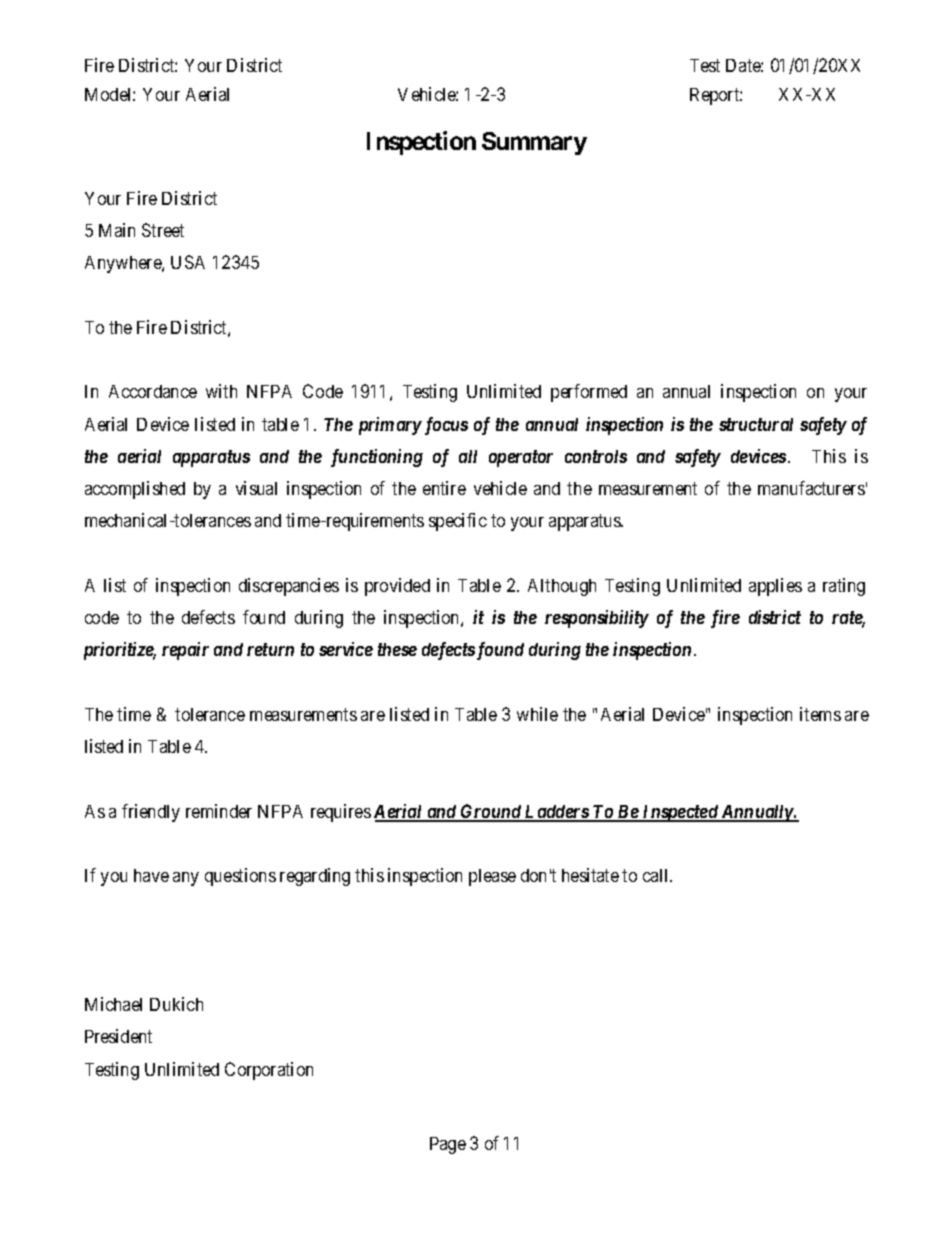 The height and width of the screenshot is (1233, 952). What do you see at coordinates (680, 813) in the screenshot?
I see `Inspected` at bounding box center [680, 813].
